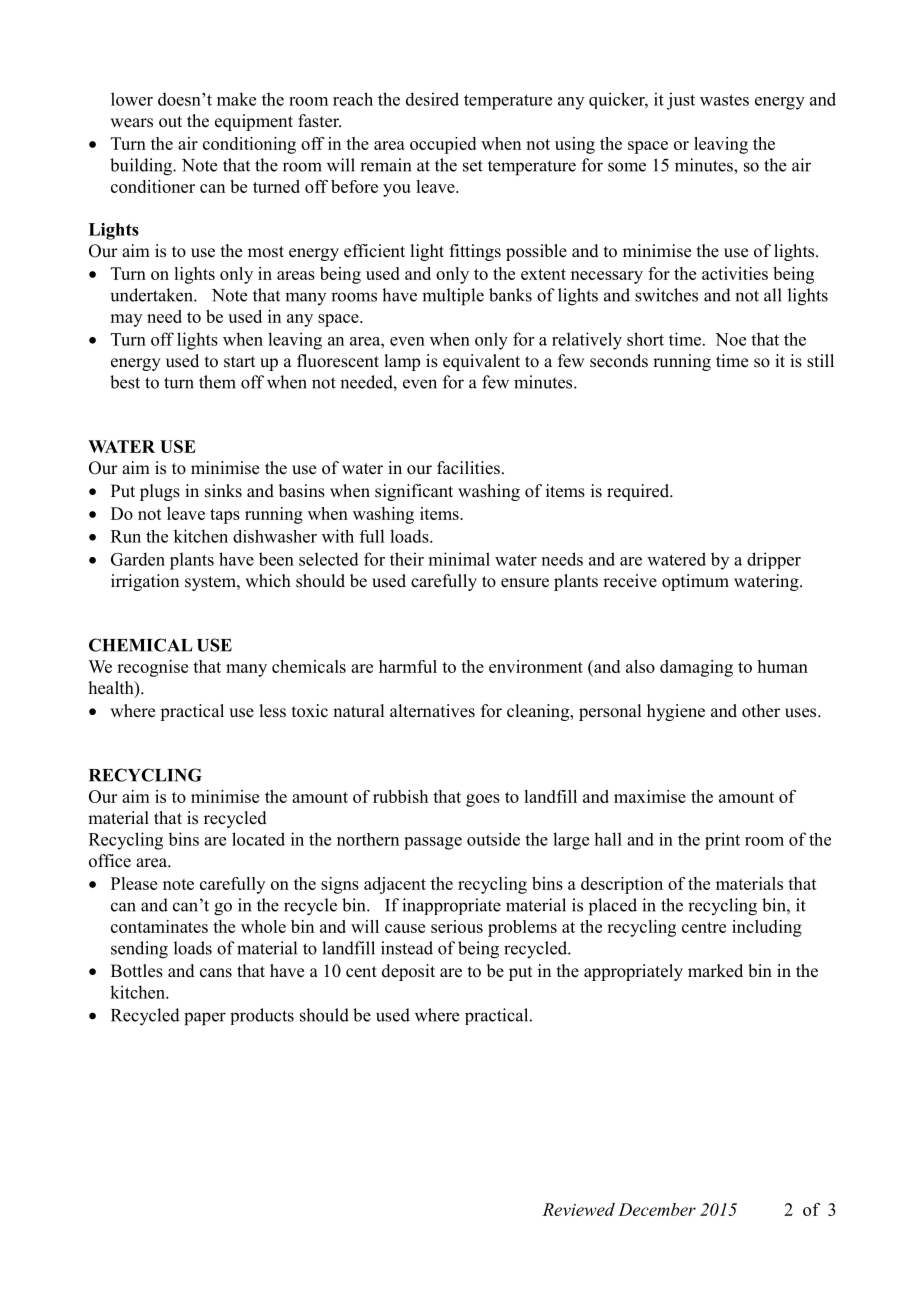 This image has width=924, height=1308. I want to click on outside, so click(493, 839).
